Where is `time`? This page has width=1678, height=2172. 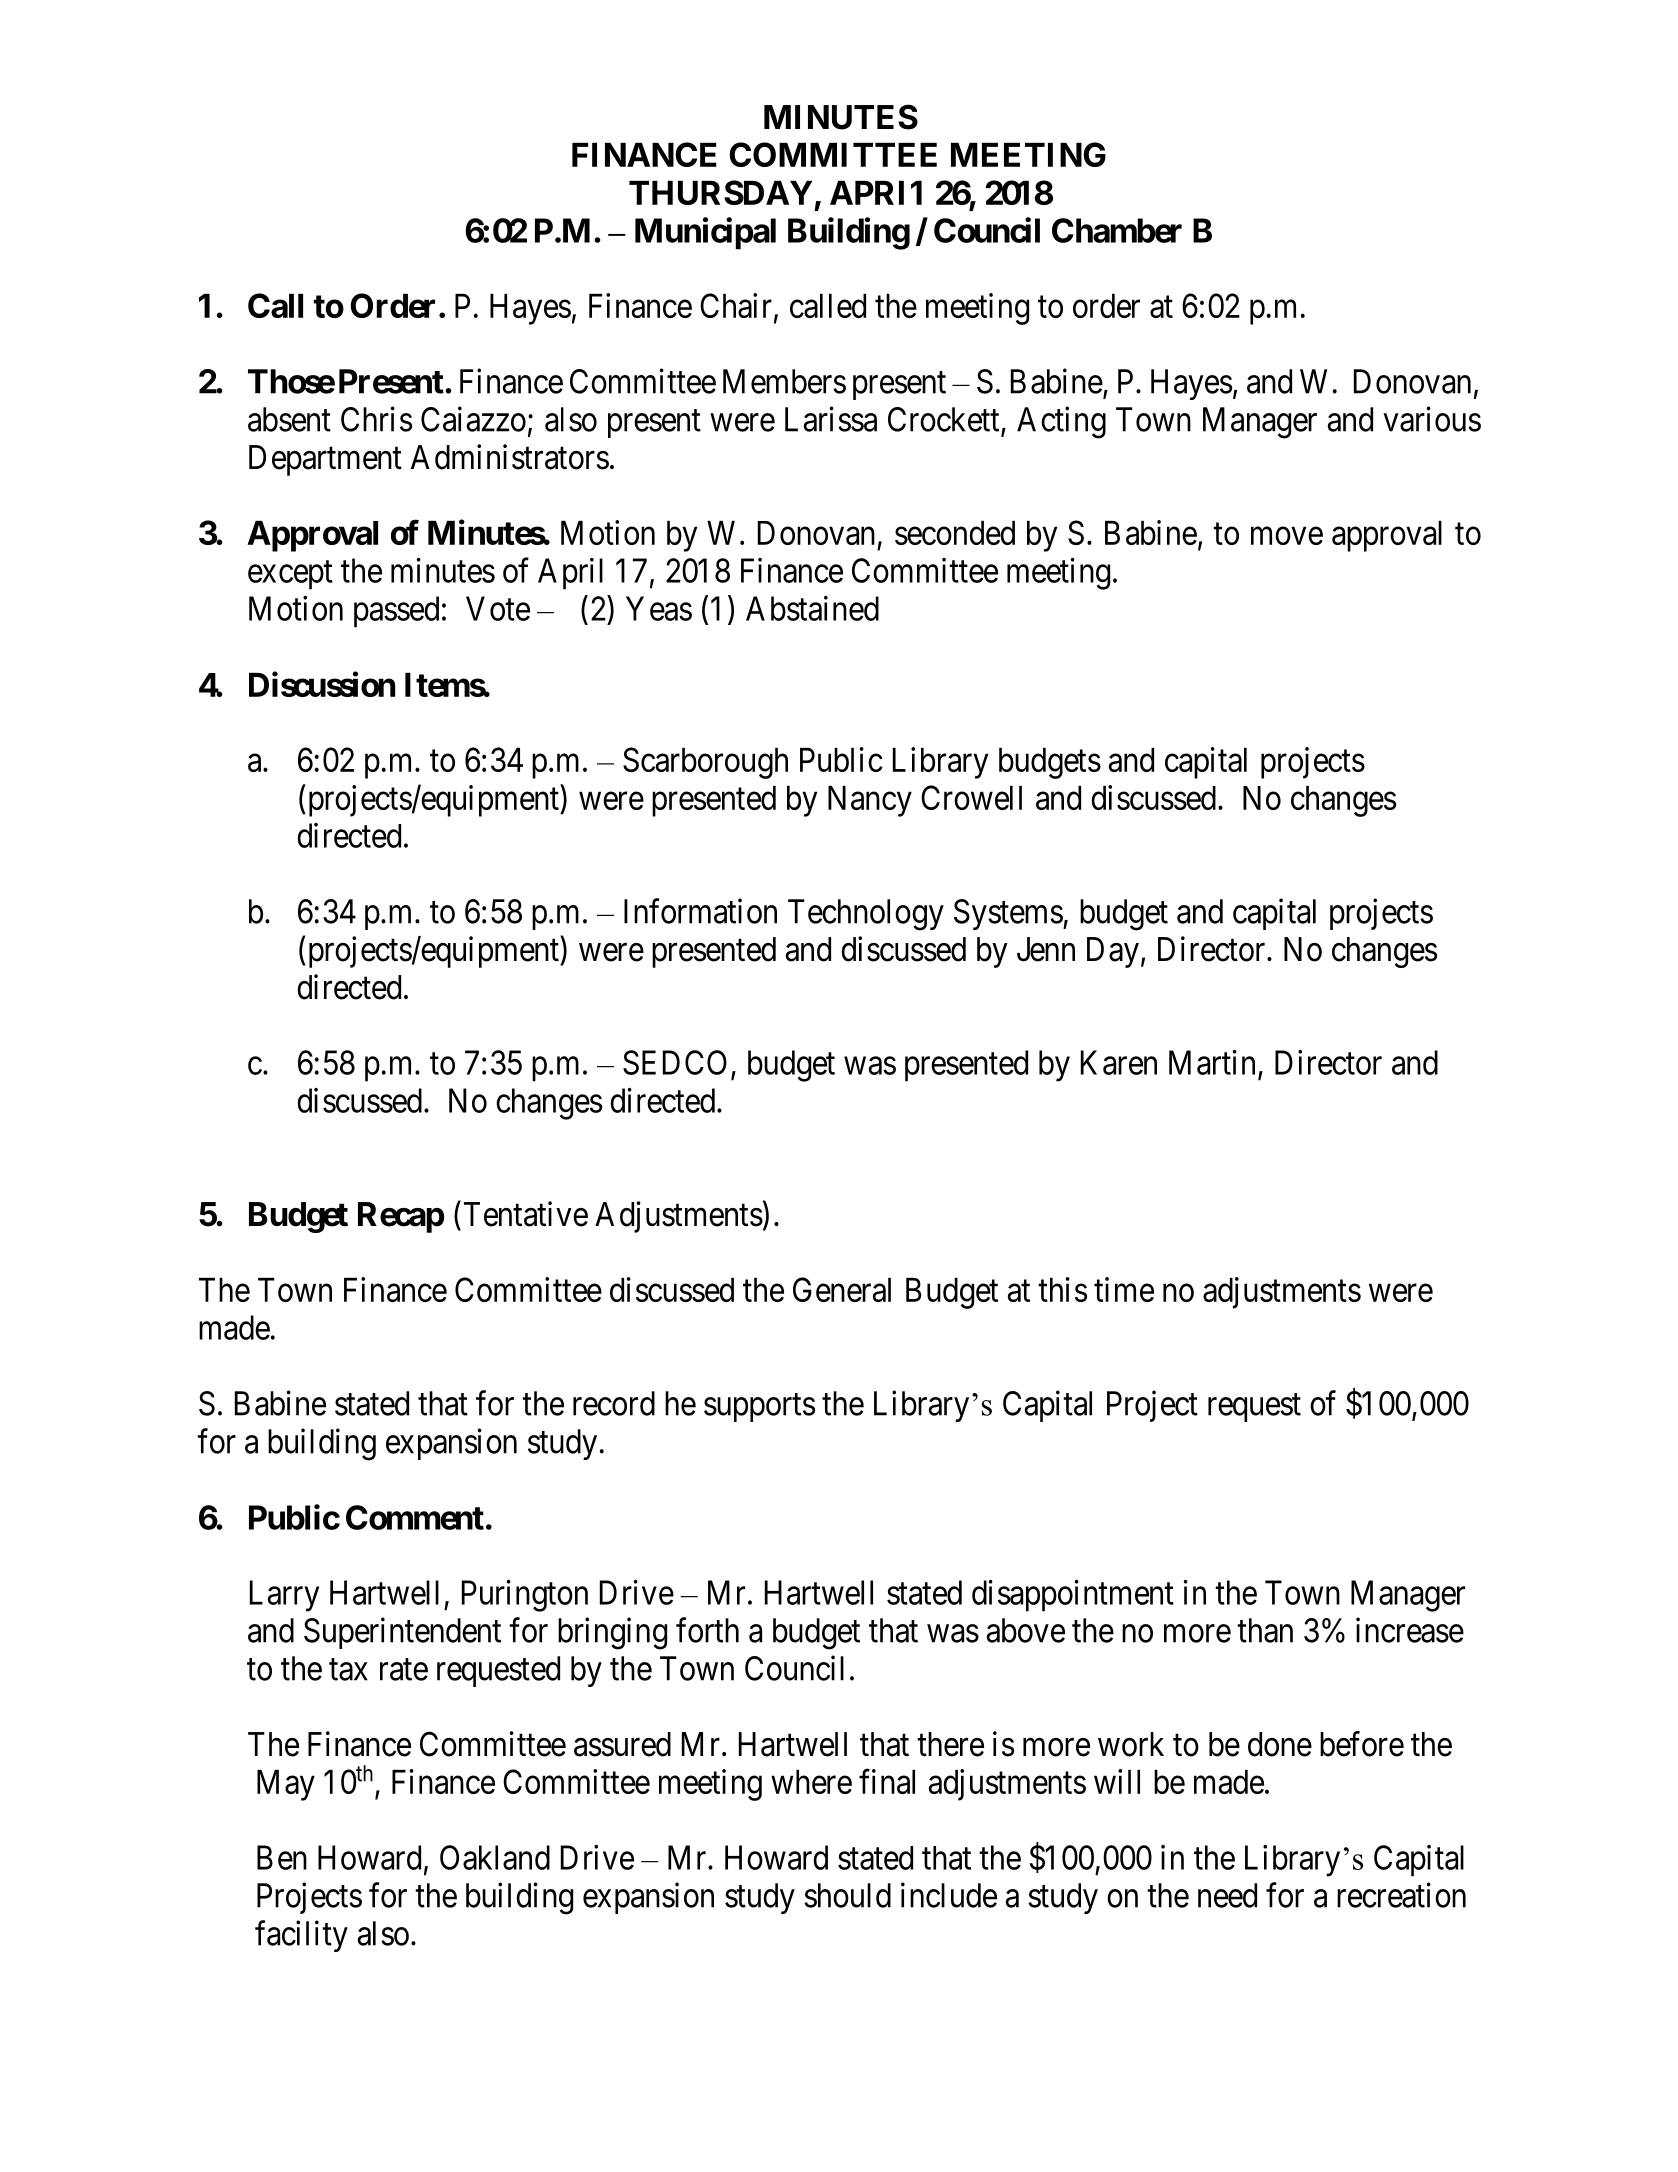
time is located at coordinates (1124, 1289).
